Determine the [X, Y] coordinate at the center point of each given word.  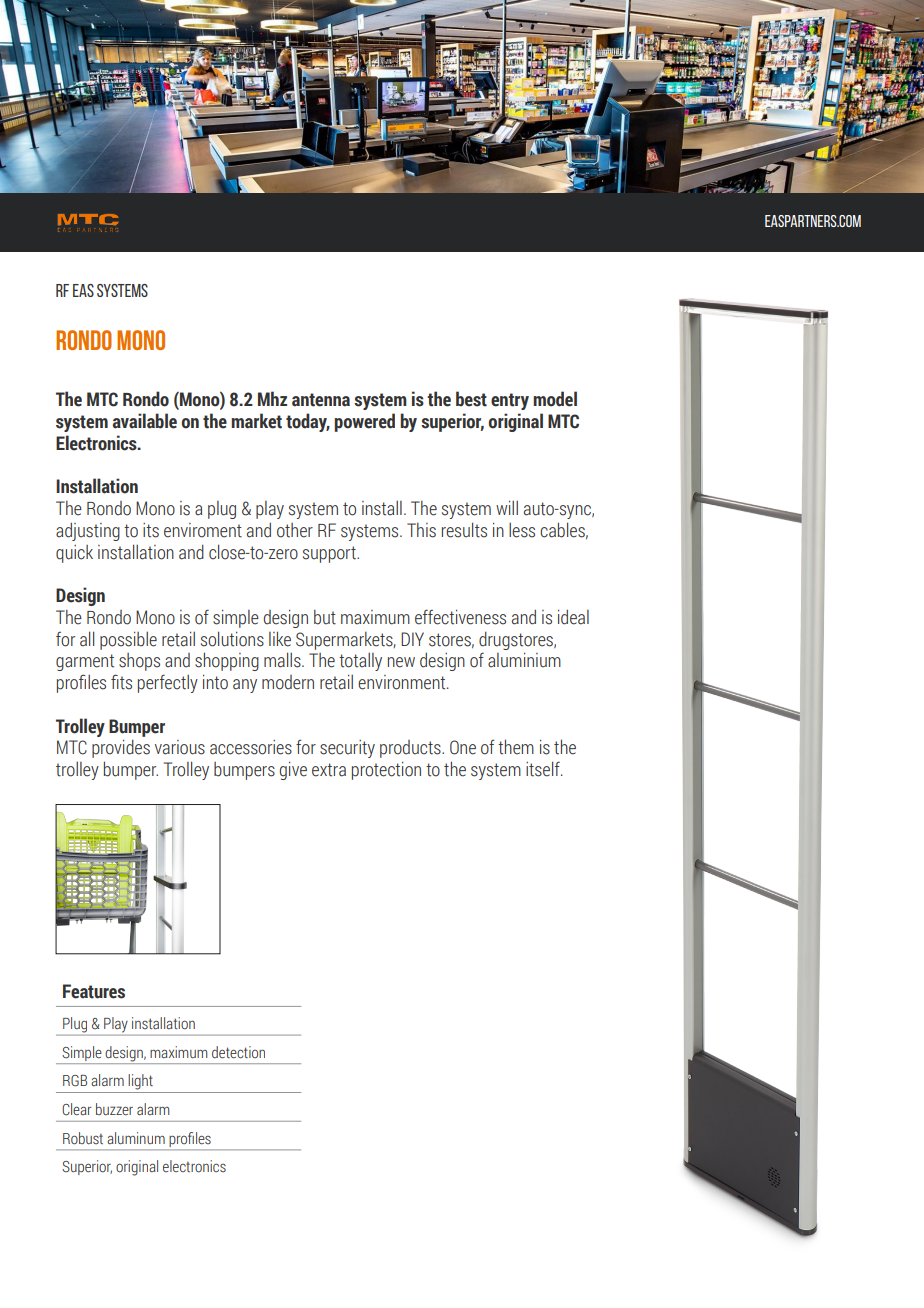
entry [510, 401]
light [140, 1082]
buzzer [114, 1109]
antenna [321, 400]
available [145, 421]
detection [238, 1052]
